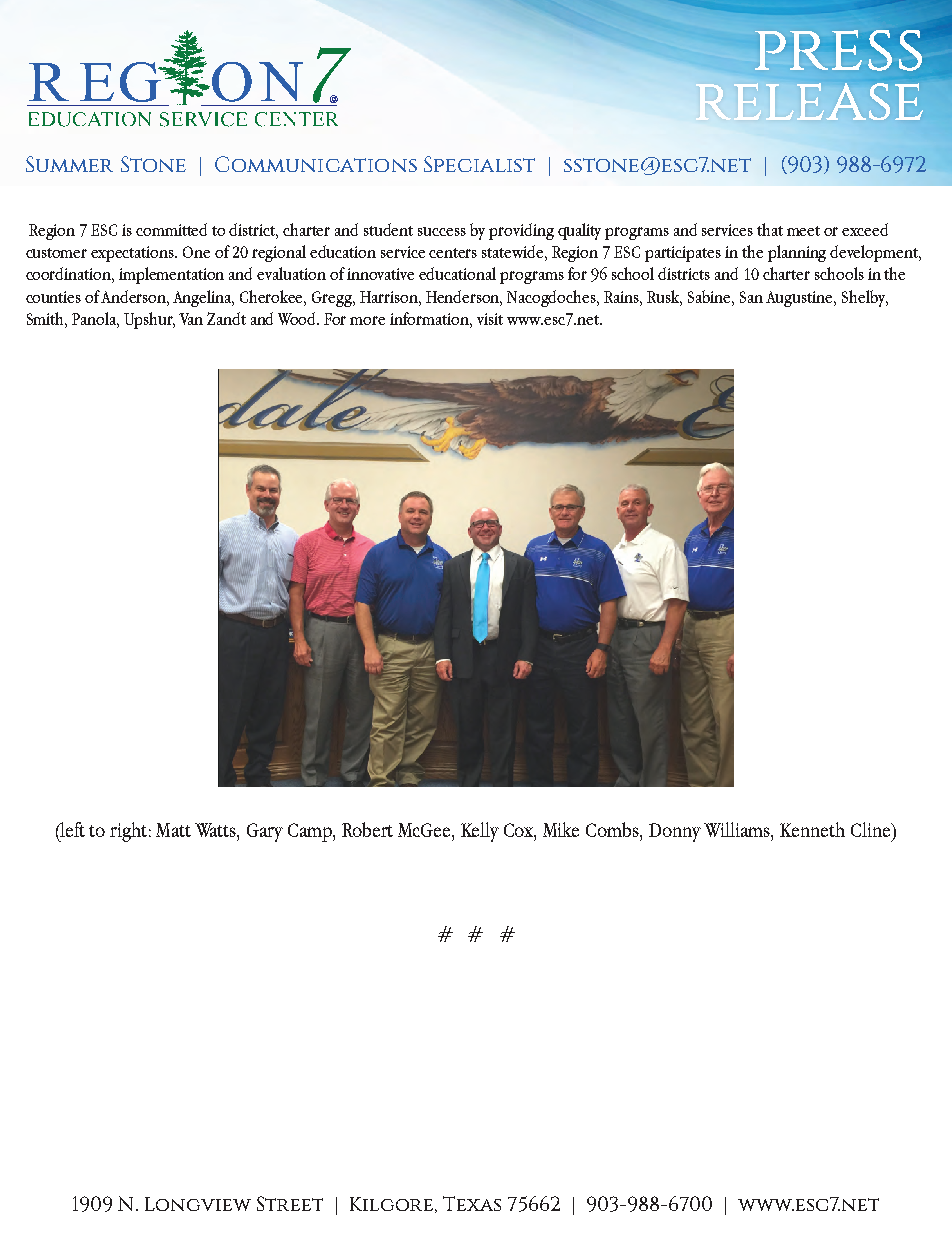 The height and width of the image is (1233, 952). I want to click on Summer, so click(69, 164).
